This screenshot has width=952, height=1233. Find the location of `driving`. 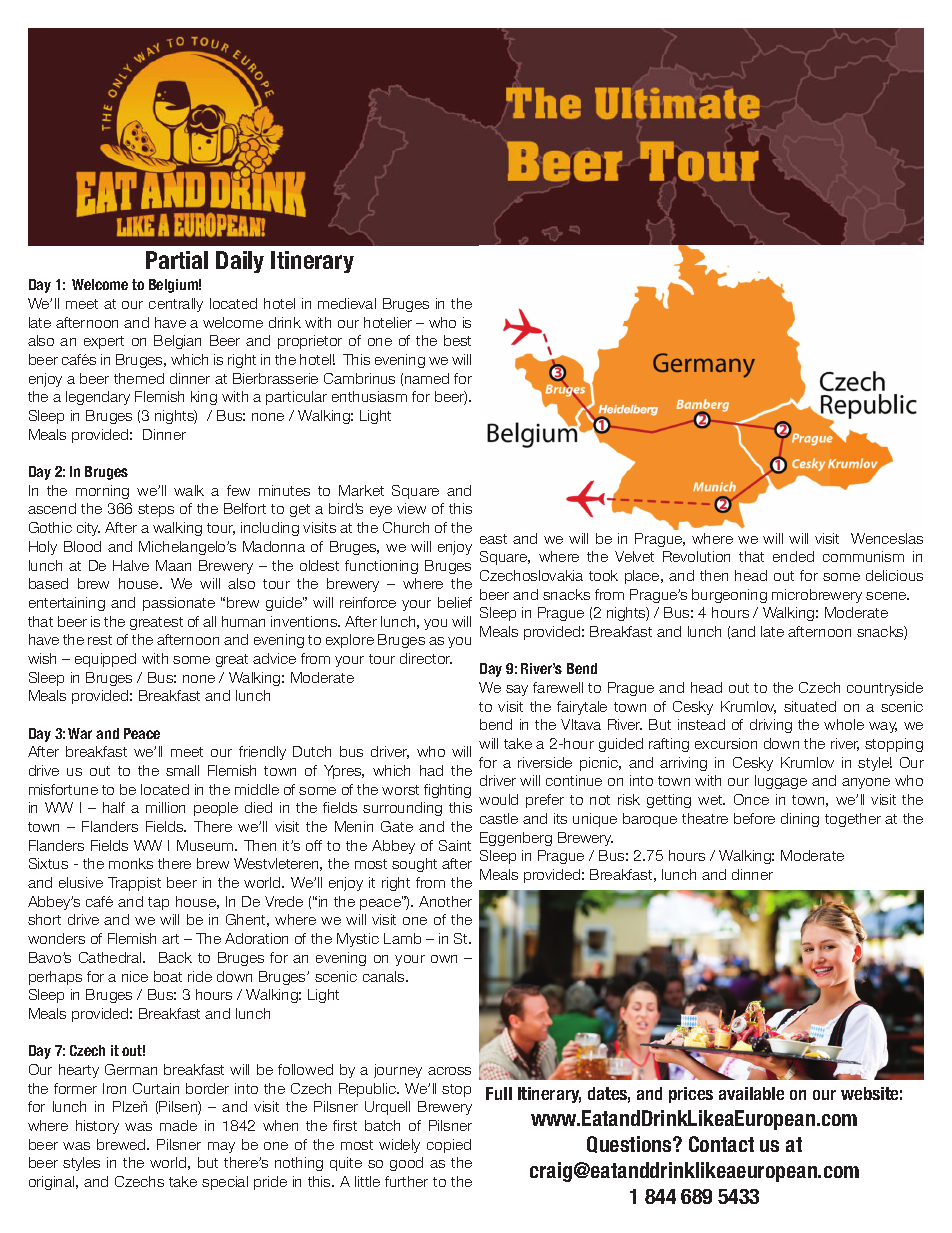

driving is located at coordinates (771, 726).
